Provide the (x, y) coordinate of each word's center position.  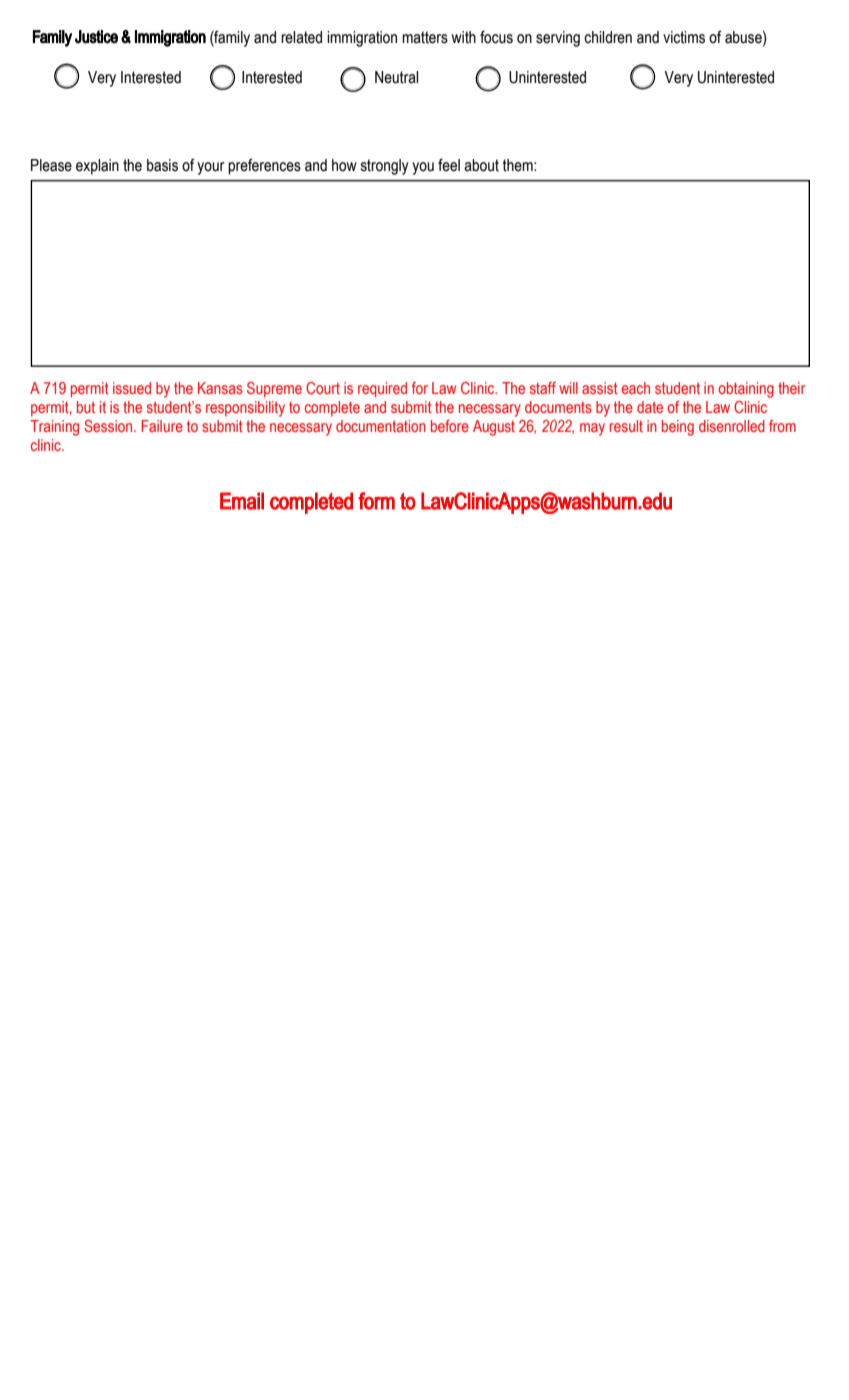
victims (684, 37)
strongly (385, 167)
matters (425, 37)
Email (242, 501)
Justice (96, 37)
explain (97, 167)
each (636, 388)
